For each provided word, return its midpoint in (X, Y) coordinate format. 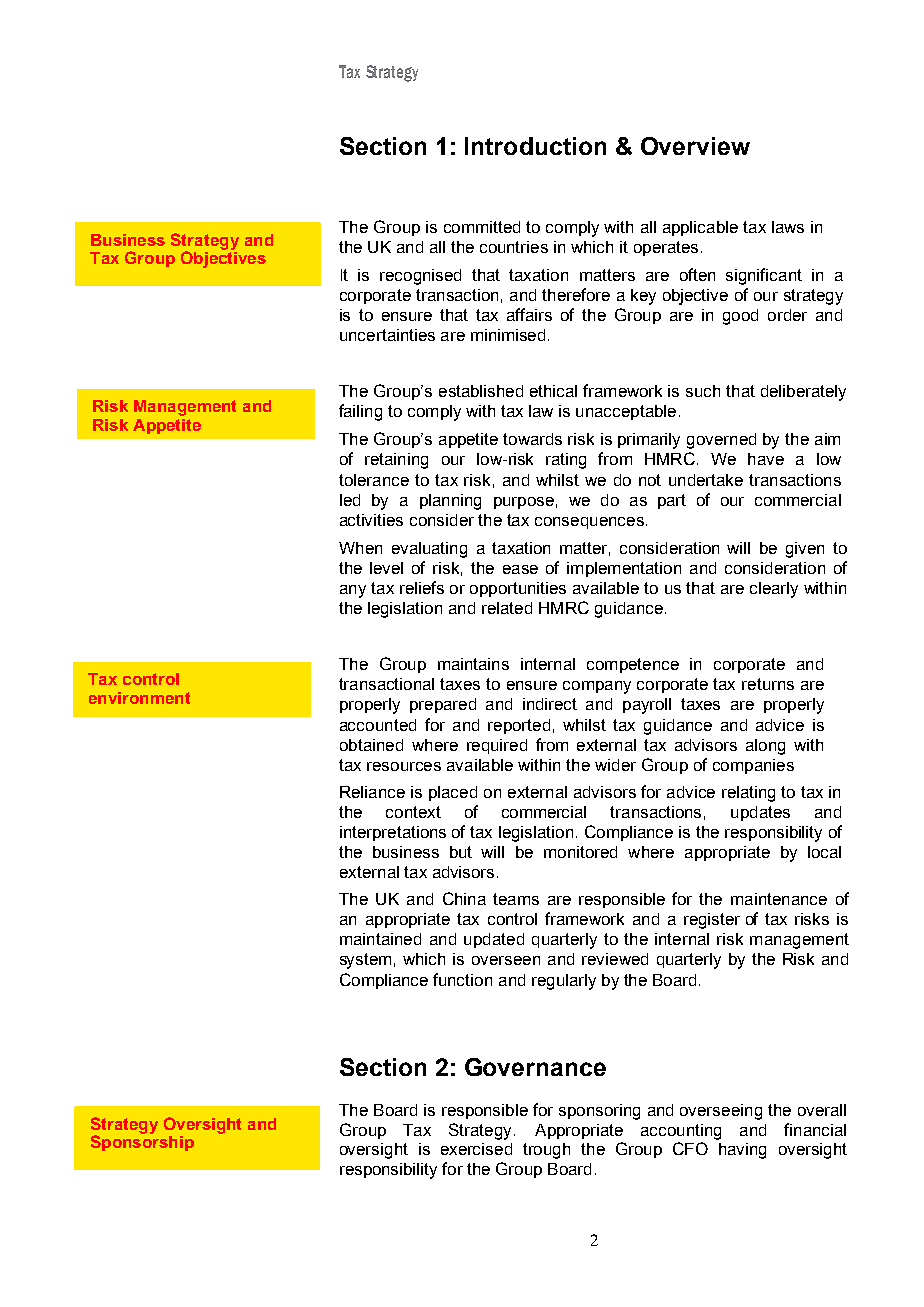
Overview (695, 146)
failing (360, 412)
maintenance (779, 899)
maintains (473, 664)
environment (139, 698)
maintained (380, 939)
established (481, 391)
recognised (420, 277)
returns (768, 684)
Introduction (535, 146)
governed (721, 441)
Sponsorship (142, 1143)
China (464, 898)
